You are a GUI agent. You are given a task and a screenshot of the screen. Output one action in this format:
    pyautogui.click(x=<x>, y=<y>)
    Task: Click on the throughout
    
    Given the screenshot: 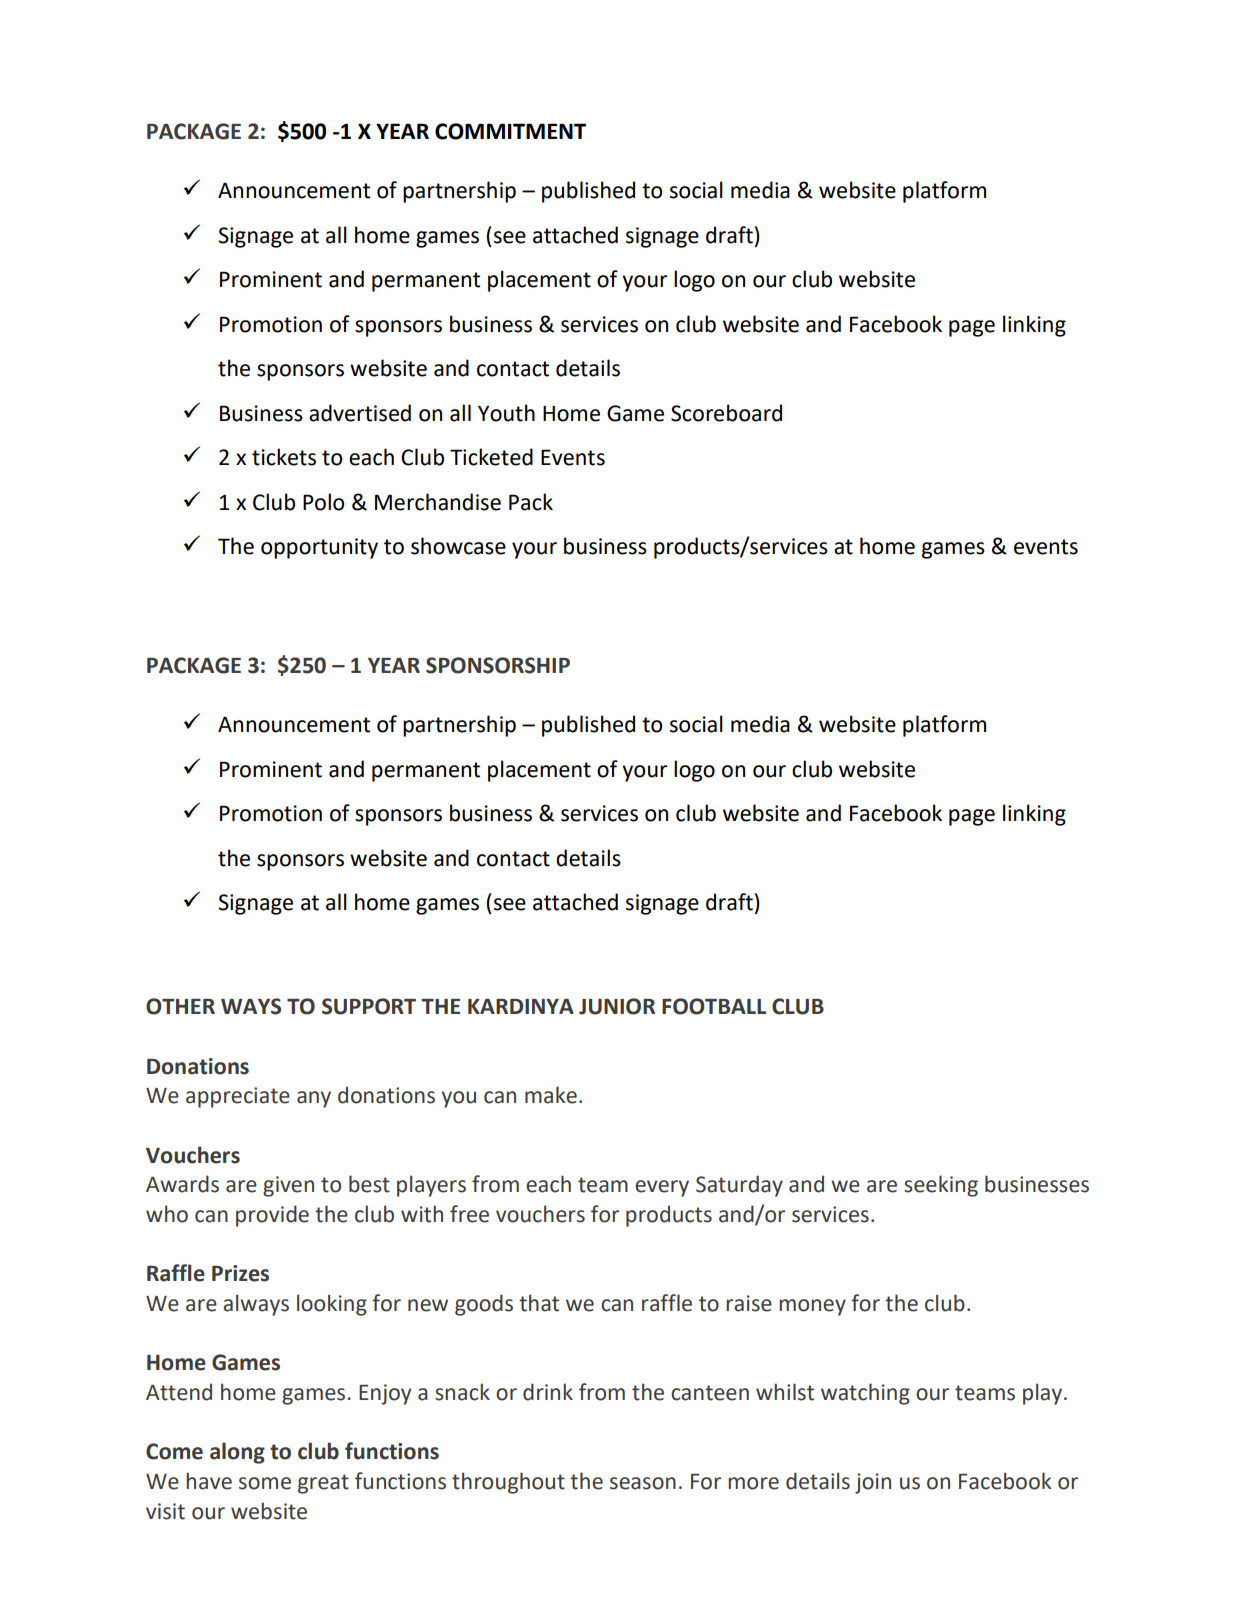 What is the action you would take?
    pyautogui.click(x=508, y=1483)
